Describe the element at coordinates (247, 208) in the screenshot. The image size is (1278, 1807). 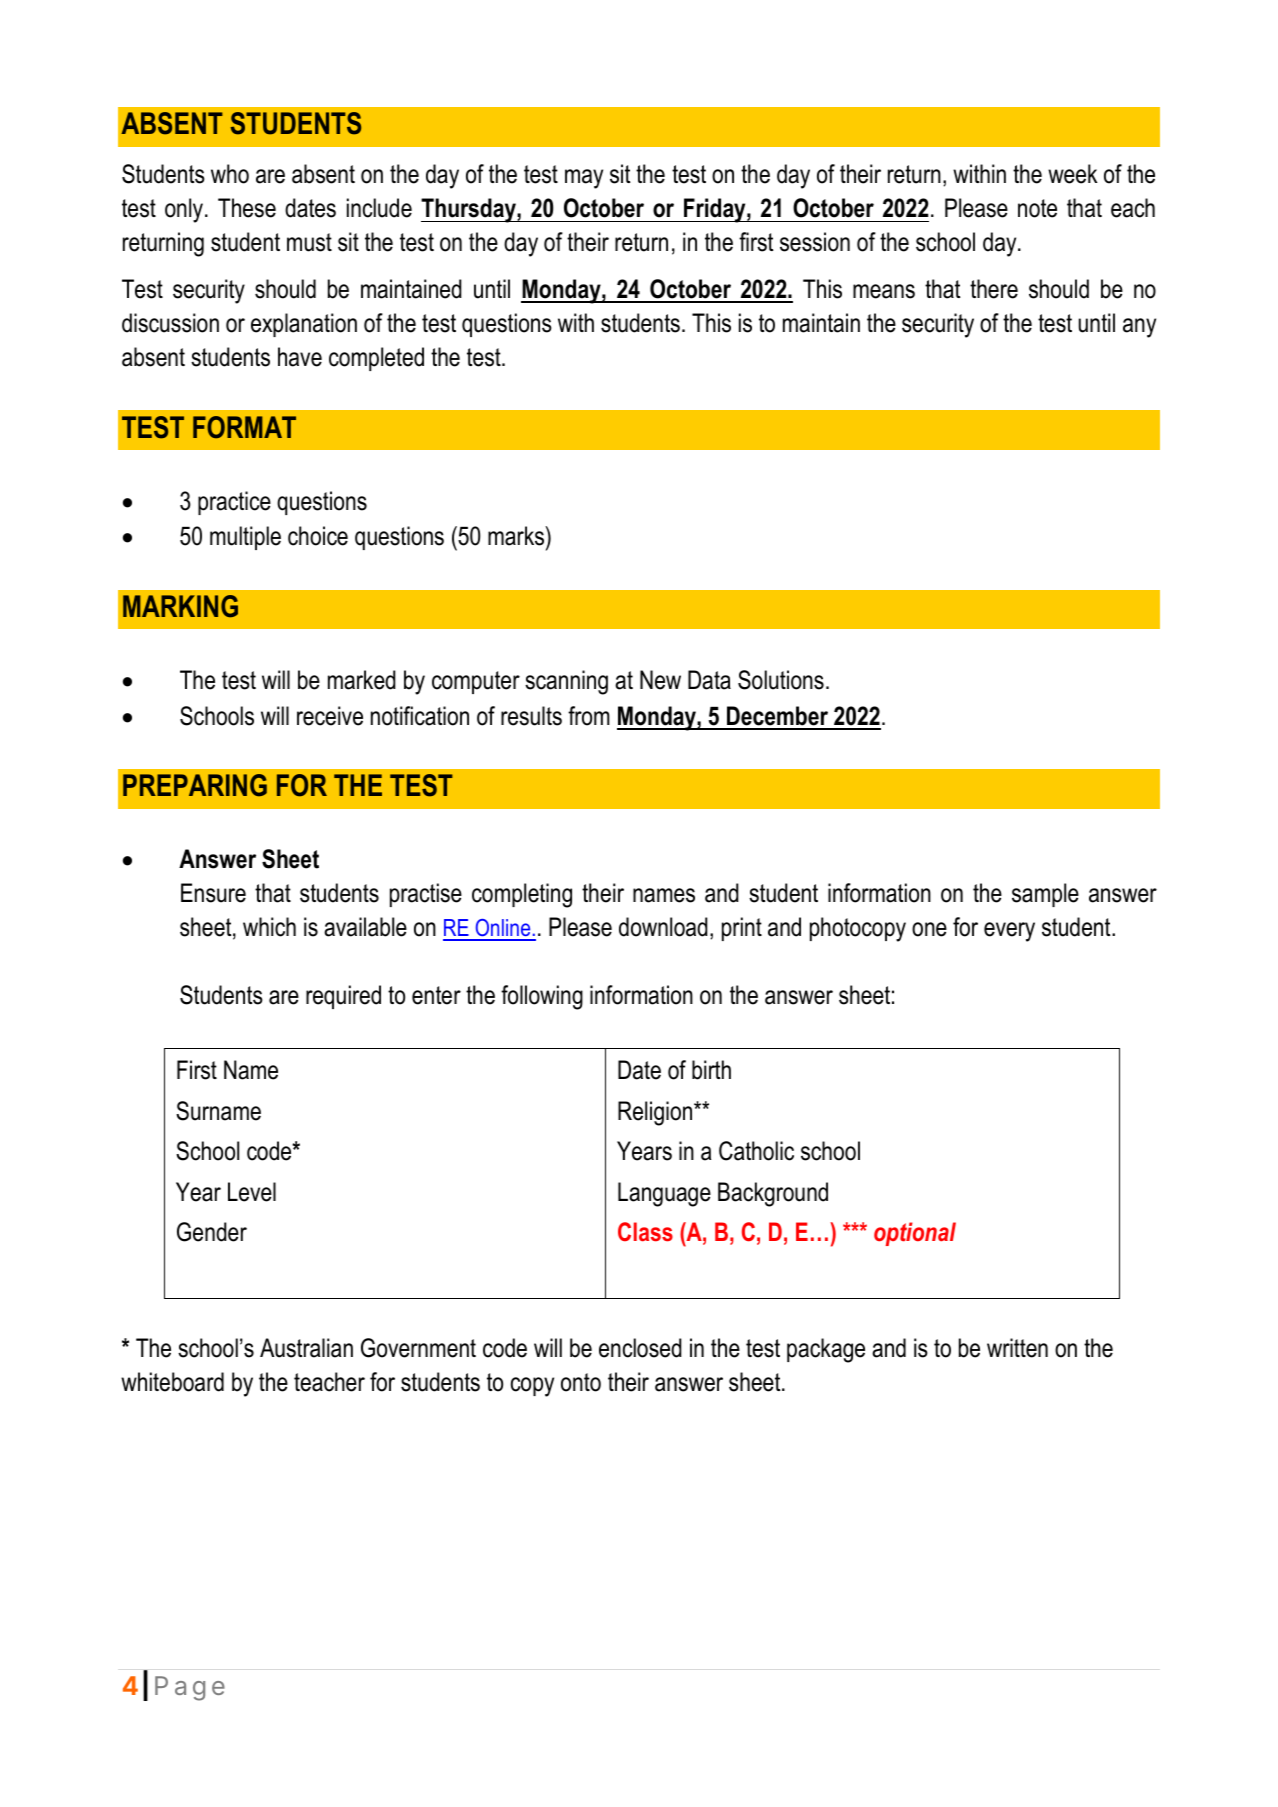
I see `These` at that location.
